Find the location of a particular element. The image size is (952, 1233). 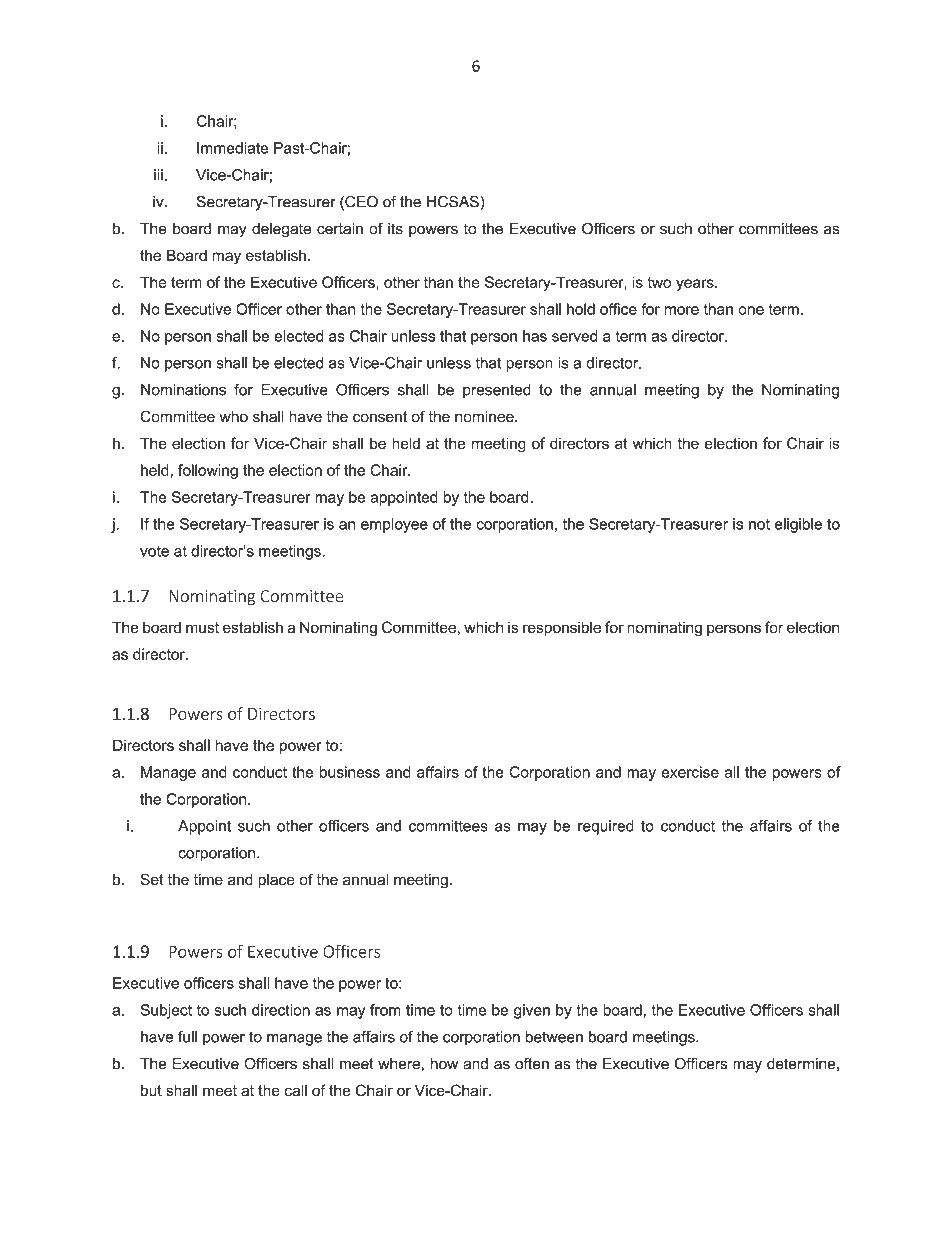

years is located at coordinates (696, 285).
